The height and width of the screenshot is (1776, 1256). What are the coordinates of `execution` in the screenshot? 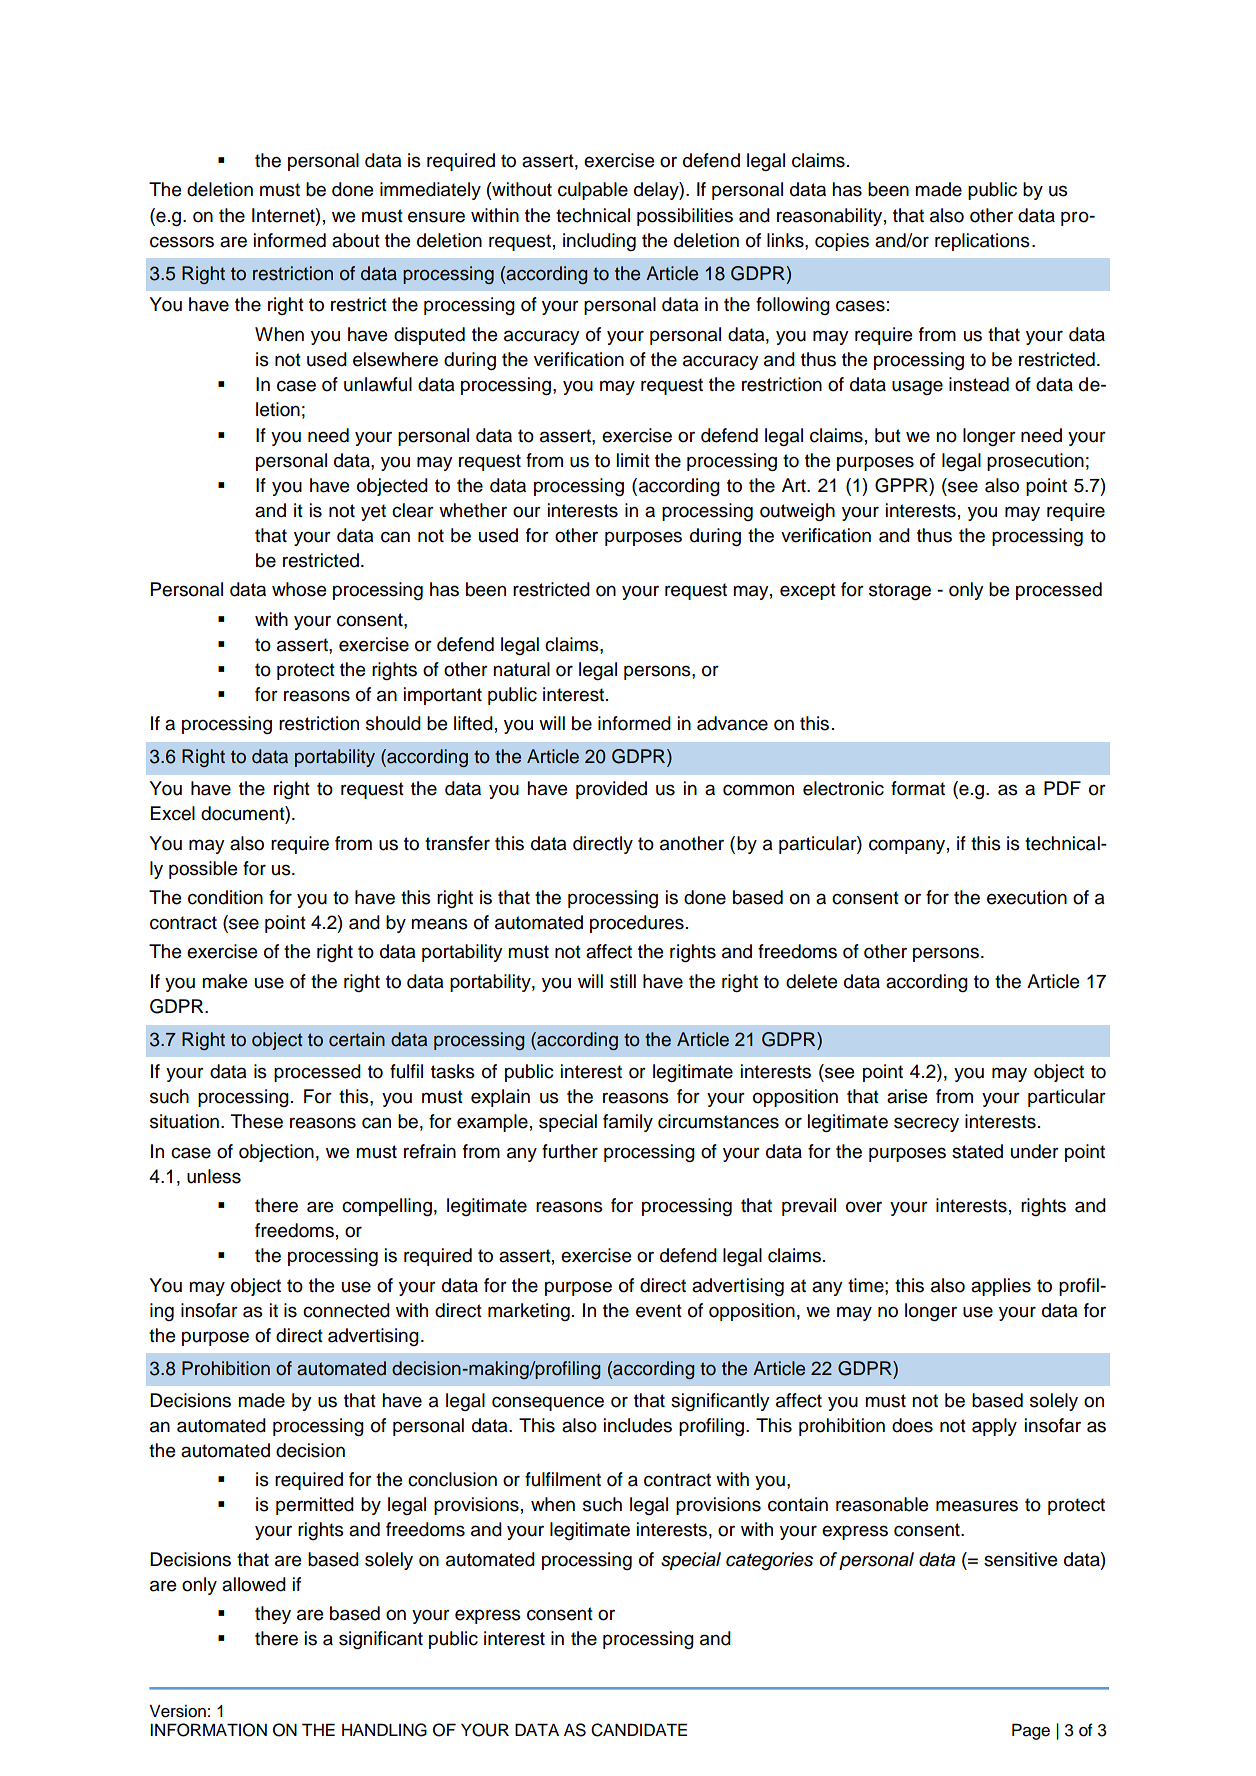 It's located at (1027, 897).
